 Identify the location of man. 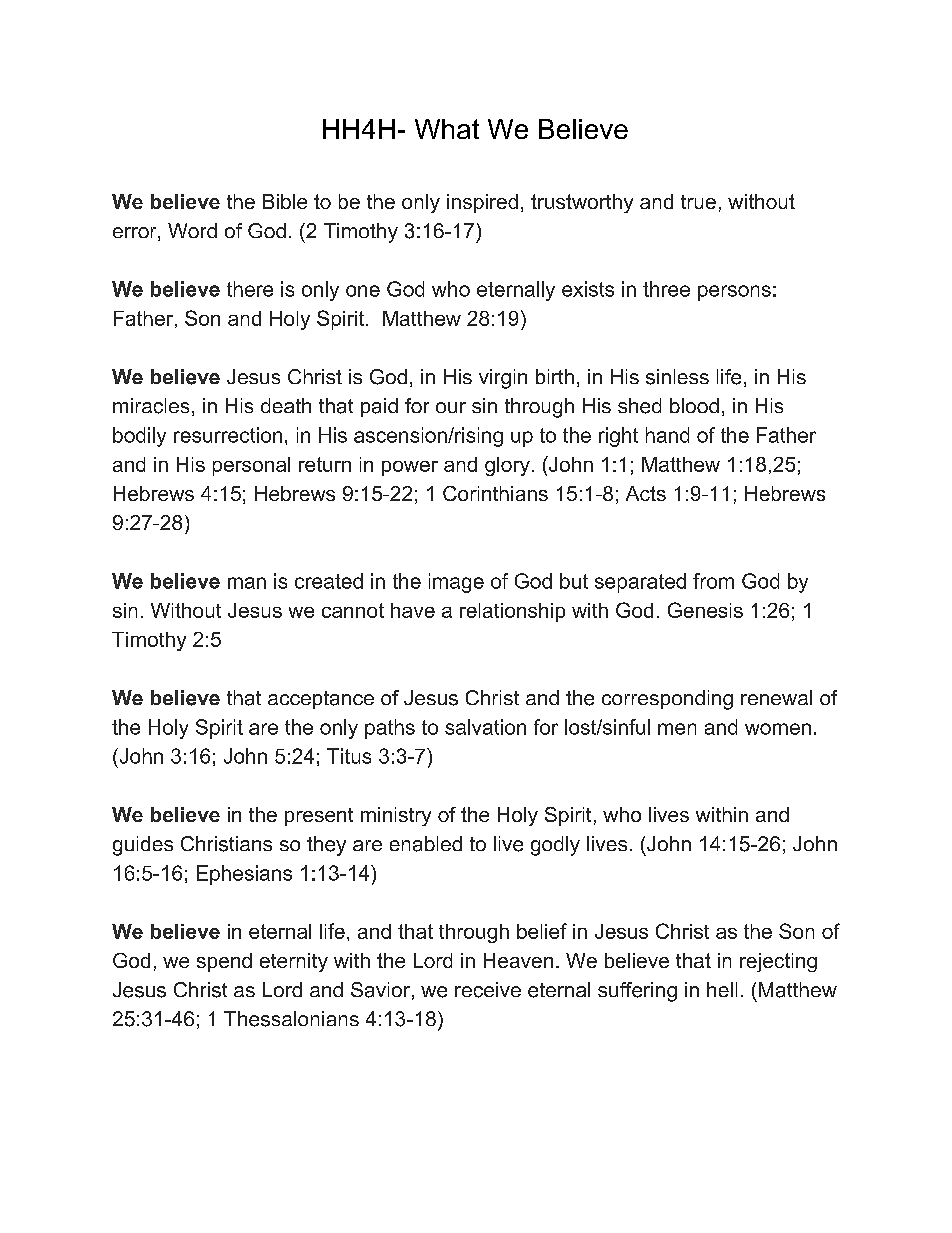
(247, 583).
